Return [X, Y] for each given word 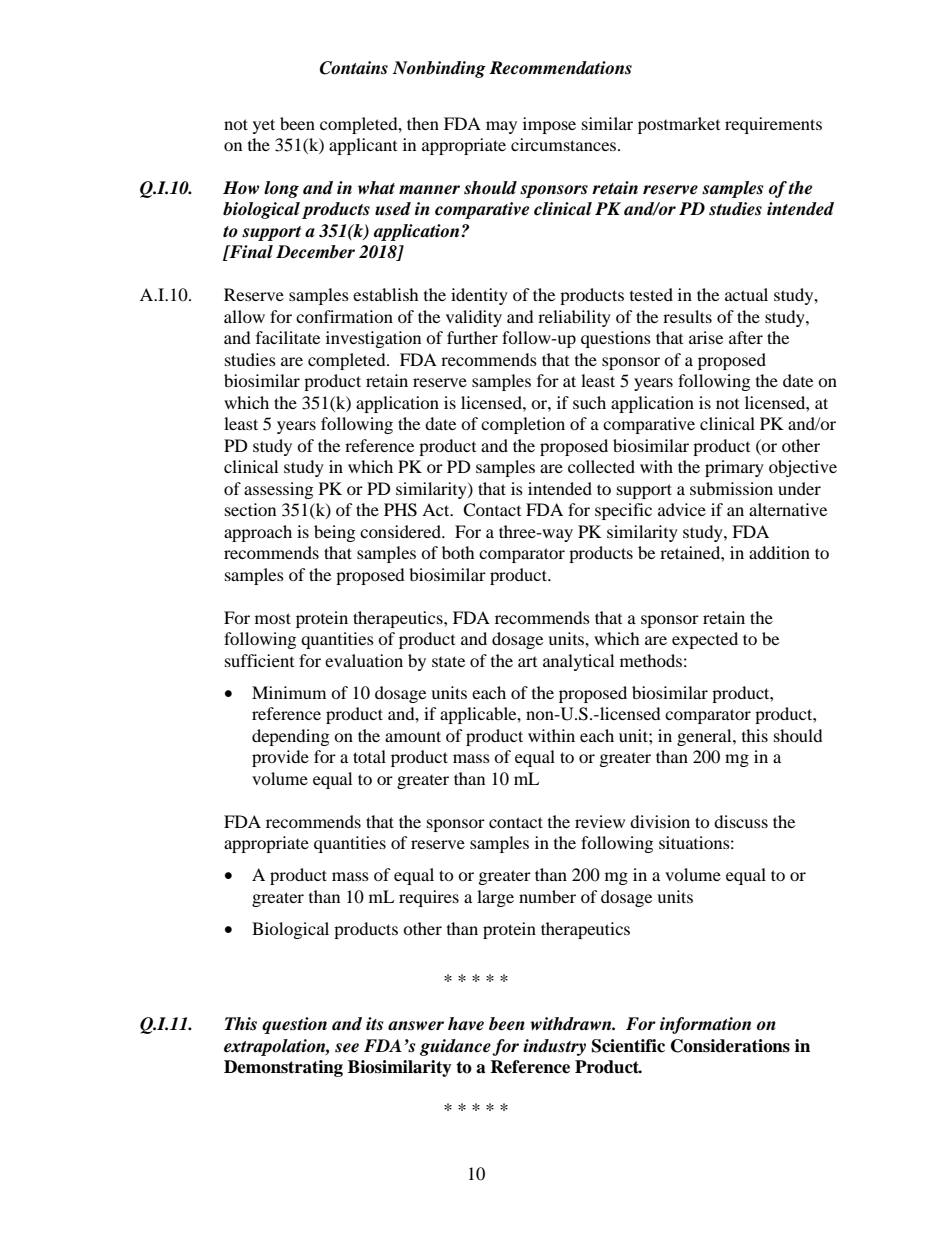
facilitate [288, 337]
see [347, 1048]
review [600, 821]
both [458, 552]
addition [779, 552]
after [746, 337]
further [472, 337]
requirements [773, 125]
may [501, 127]
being [334, 533]
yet [264, 126]
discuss [741, 821]
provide [280, 758]
